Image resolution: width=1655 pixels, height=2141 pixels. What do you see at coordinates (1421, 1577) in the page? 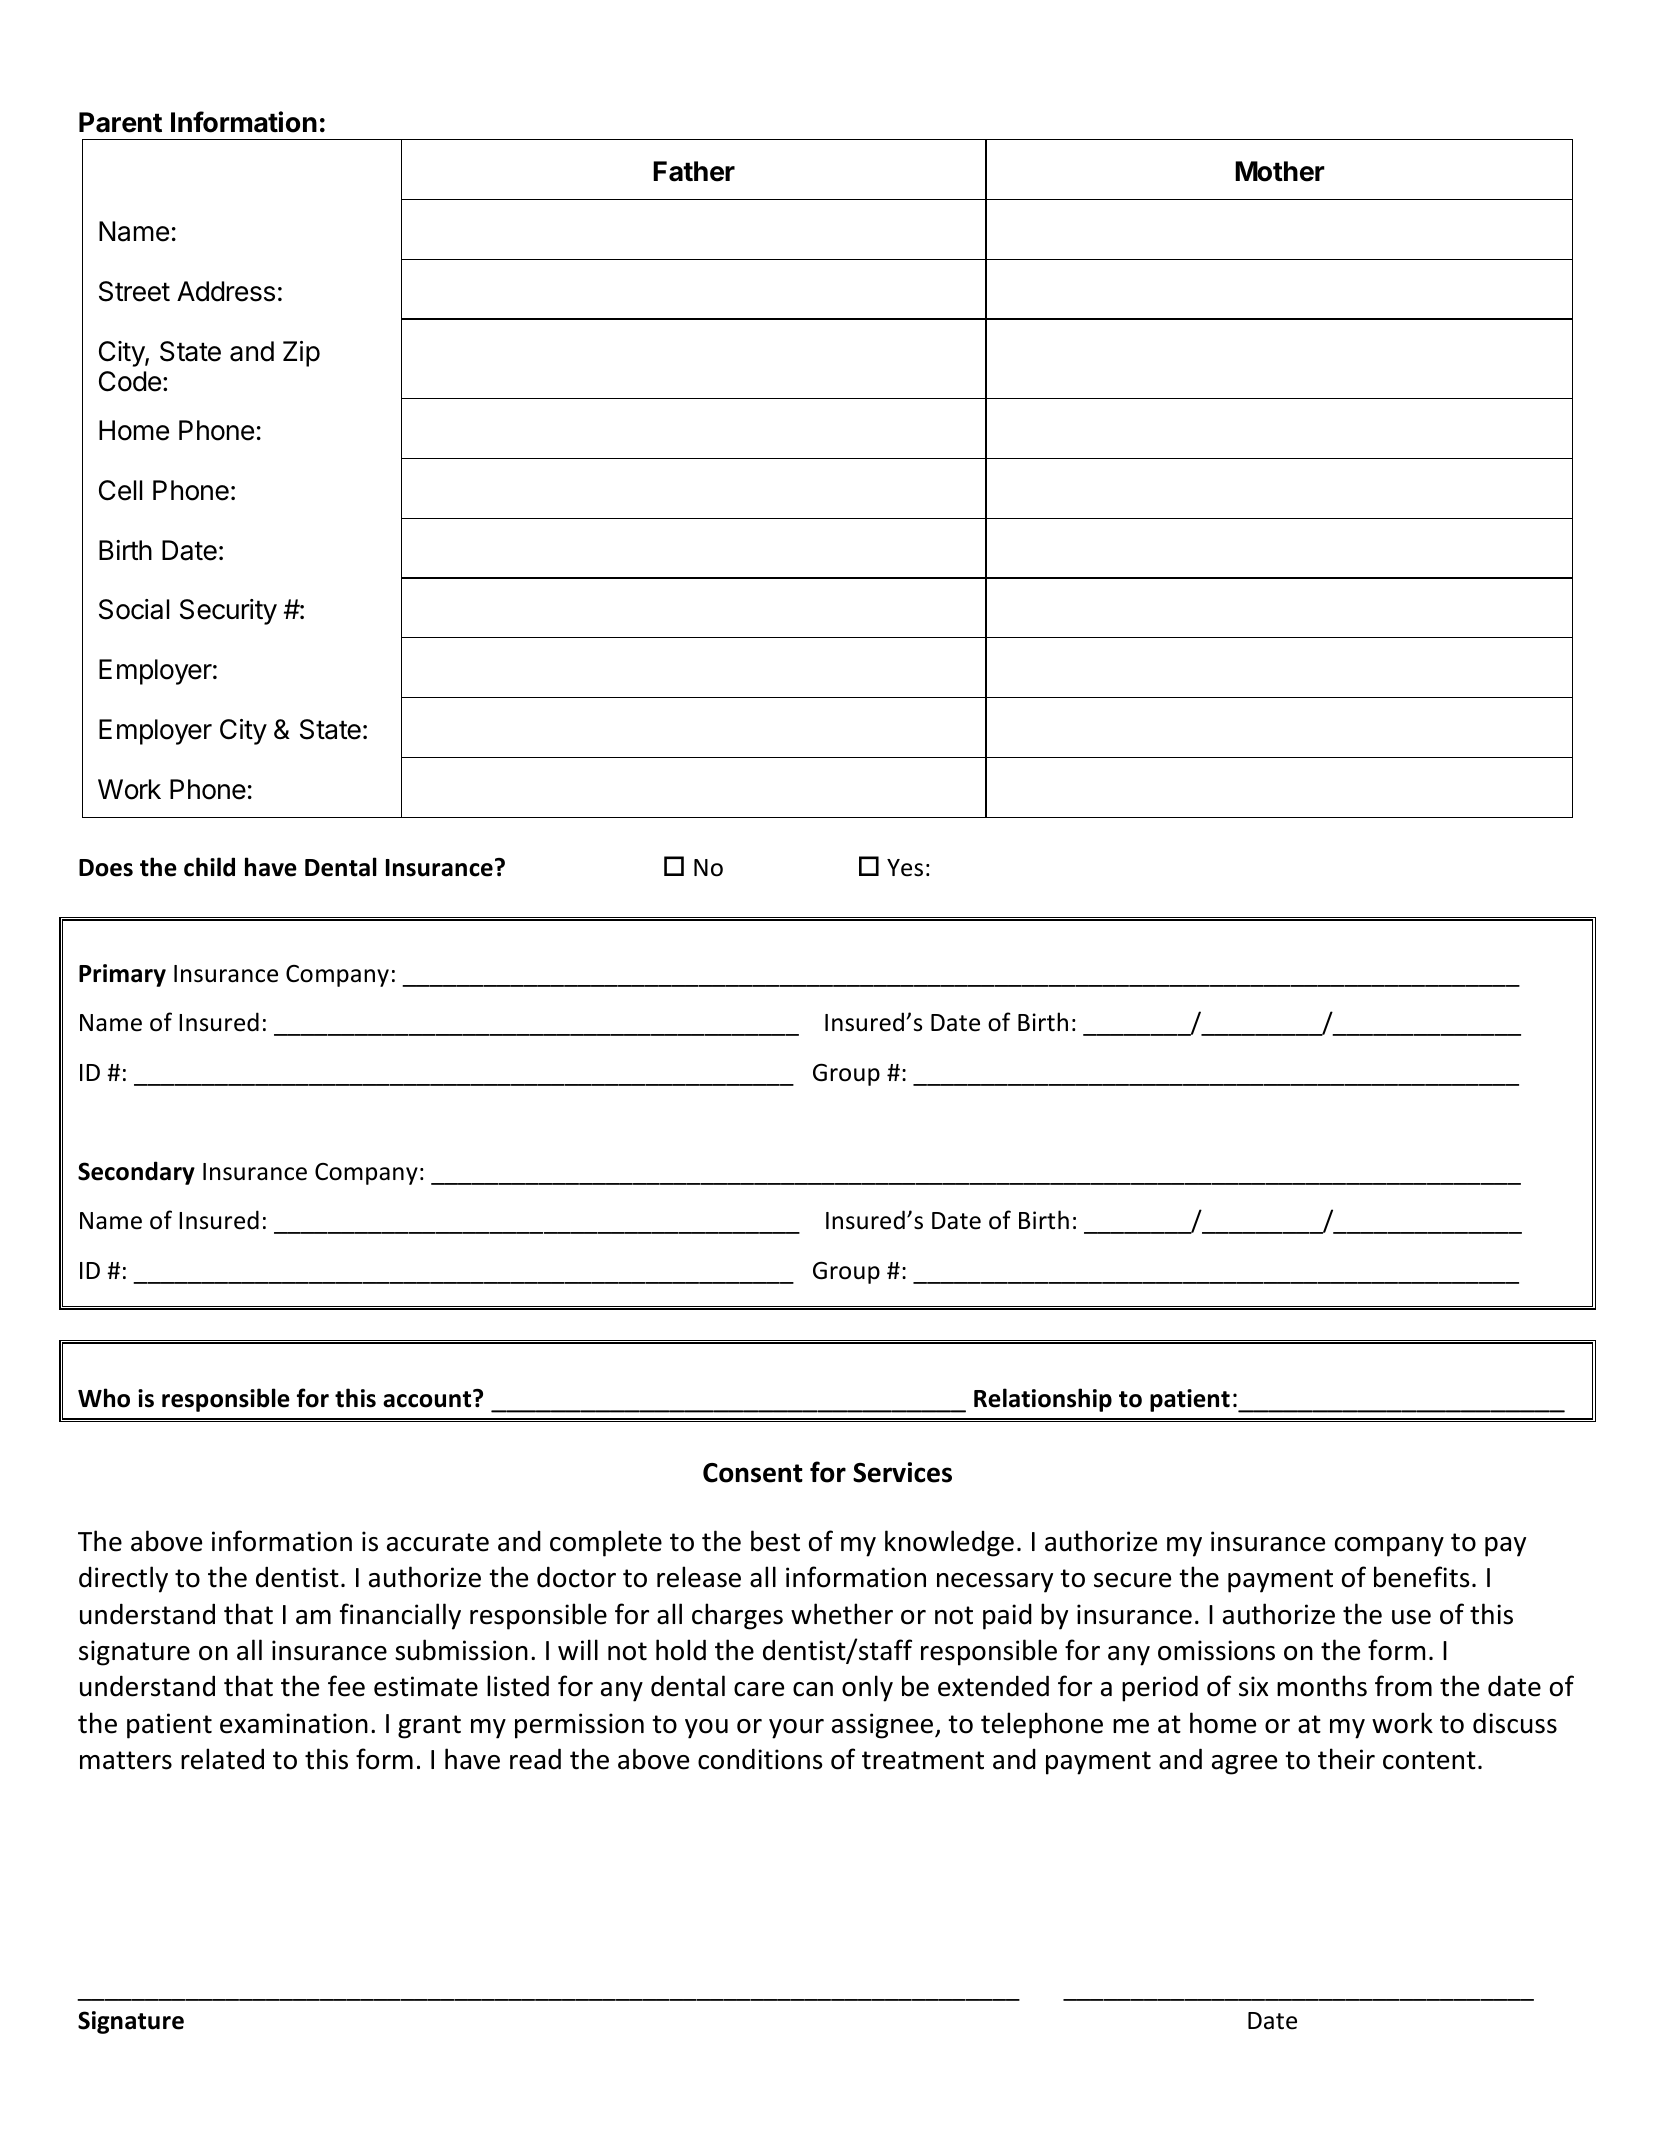
I see `benefits` at bounding box center [1421, 1577].
